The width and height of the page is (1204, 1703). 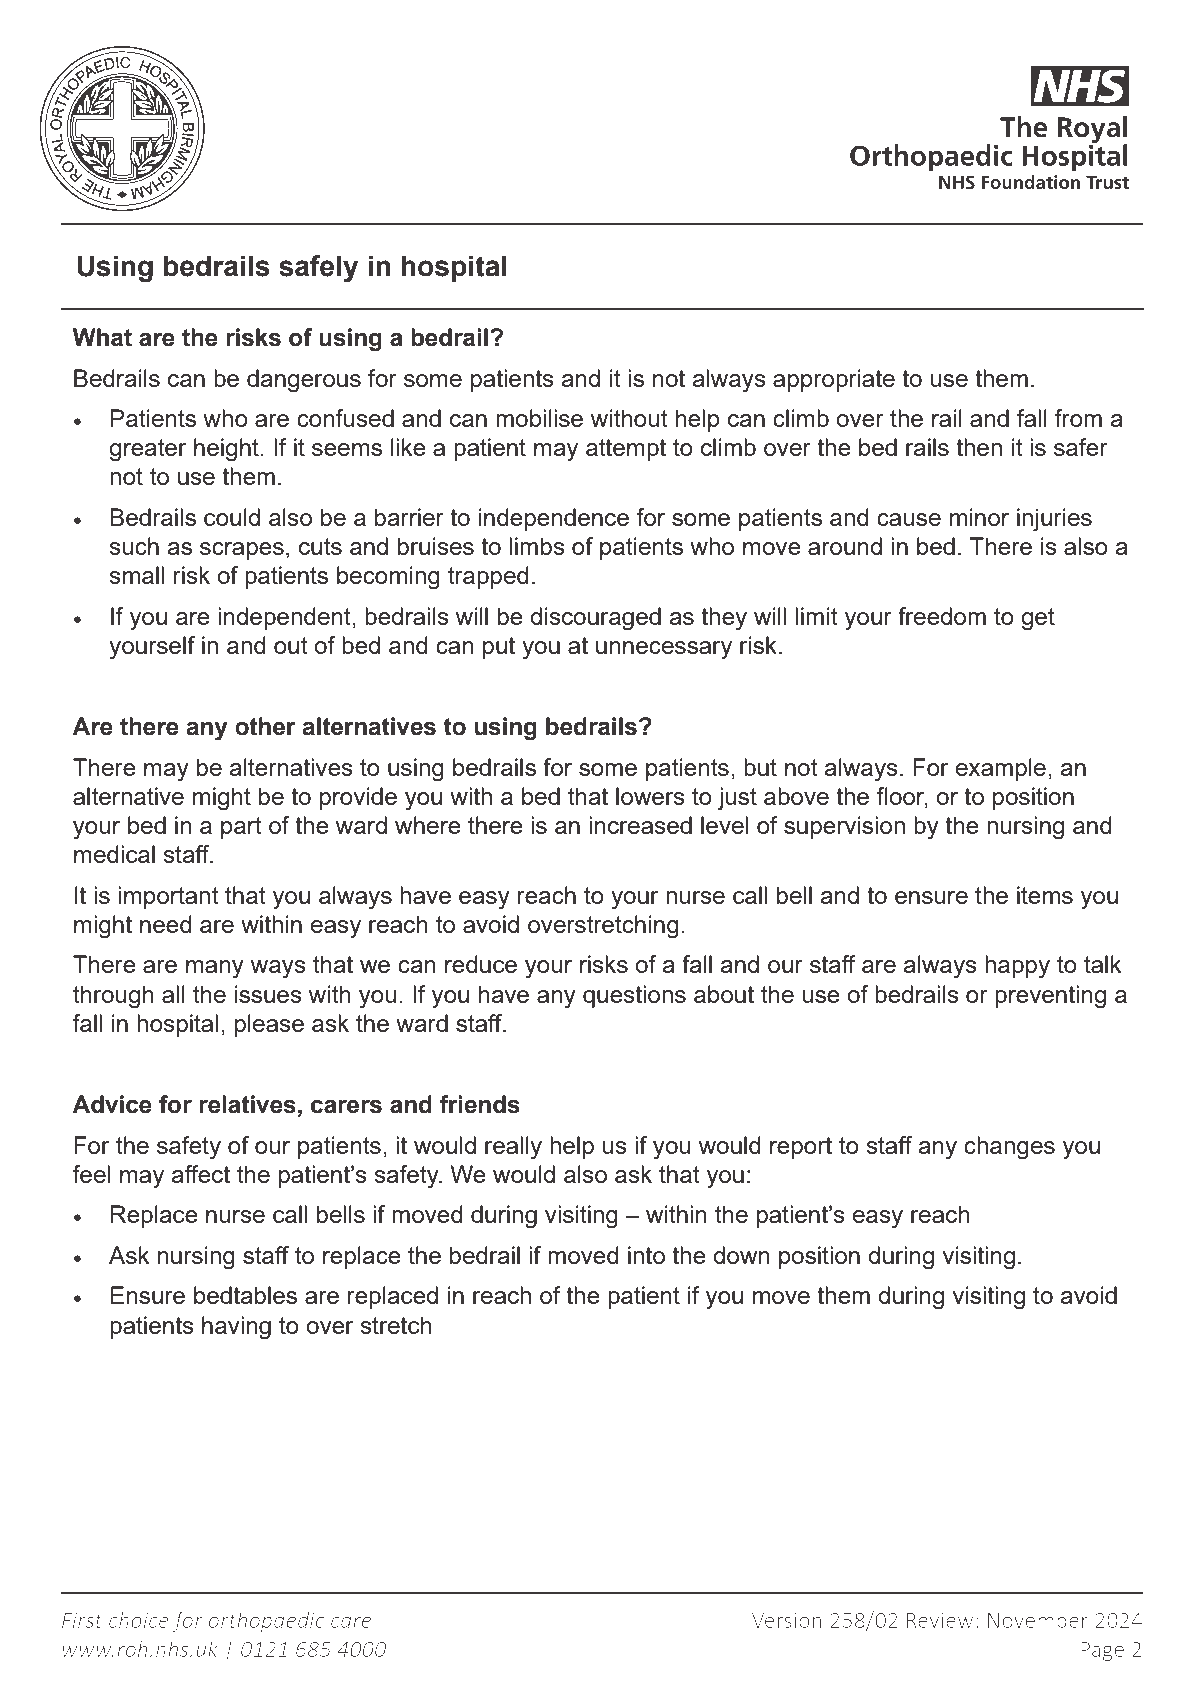 I want to click on discouraged, so click(x=595, y=619).
